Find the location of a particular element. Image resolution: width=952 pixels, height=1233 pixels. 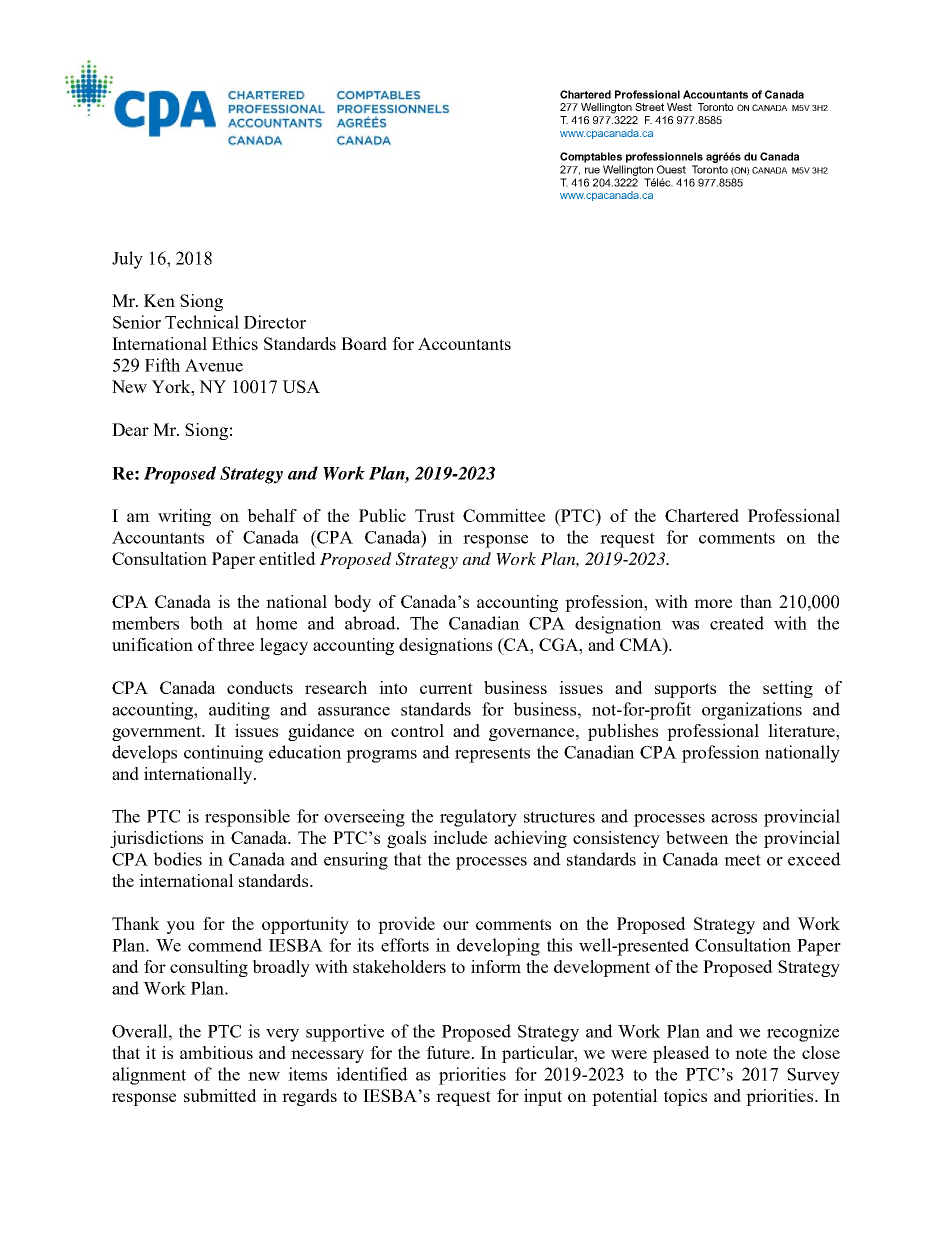

July is located at coordinates (127, 260).
